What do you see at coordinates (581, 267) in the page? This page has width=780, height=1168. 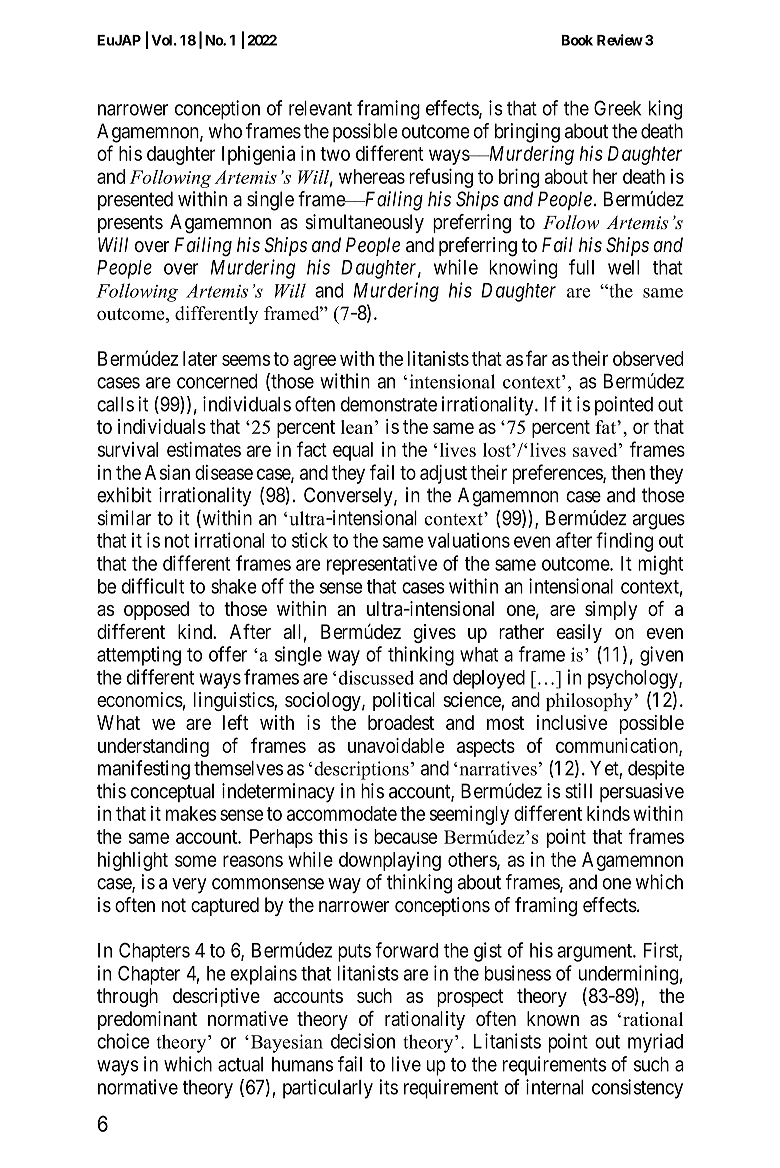 I see `full` at bounding box center [581, 267].
